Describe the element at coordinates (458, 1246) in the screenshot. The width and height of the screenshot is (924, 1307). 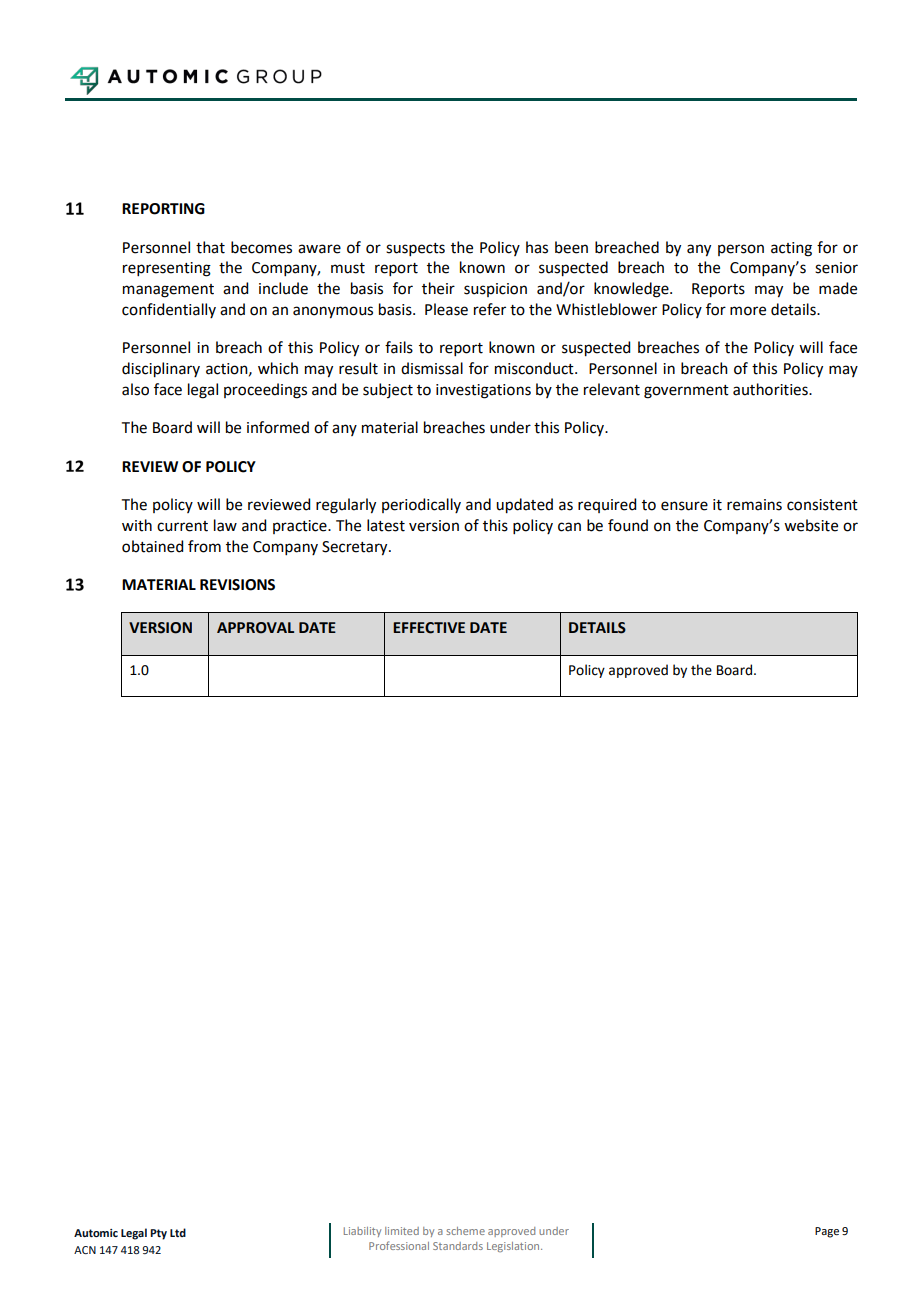
I see `Standards` at that location.
